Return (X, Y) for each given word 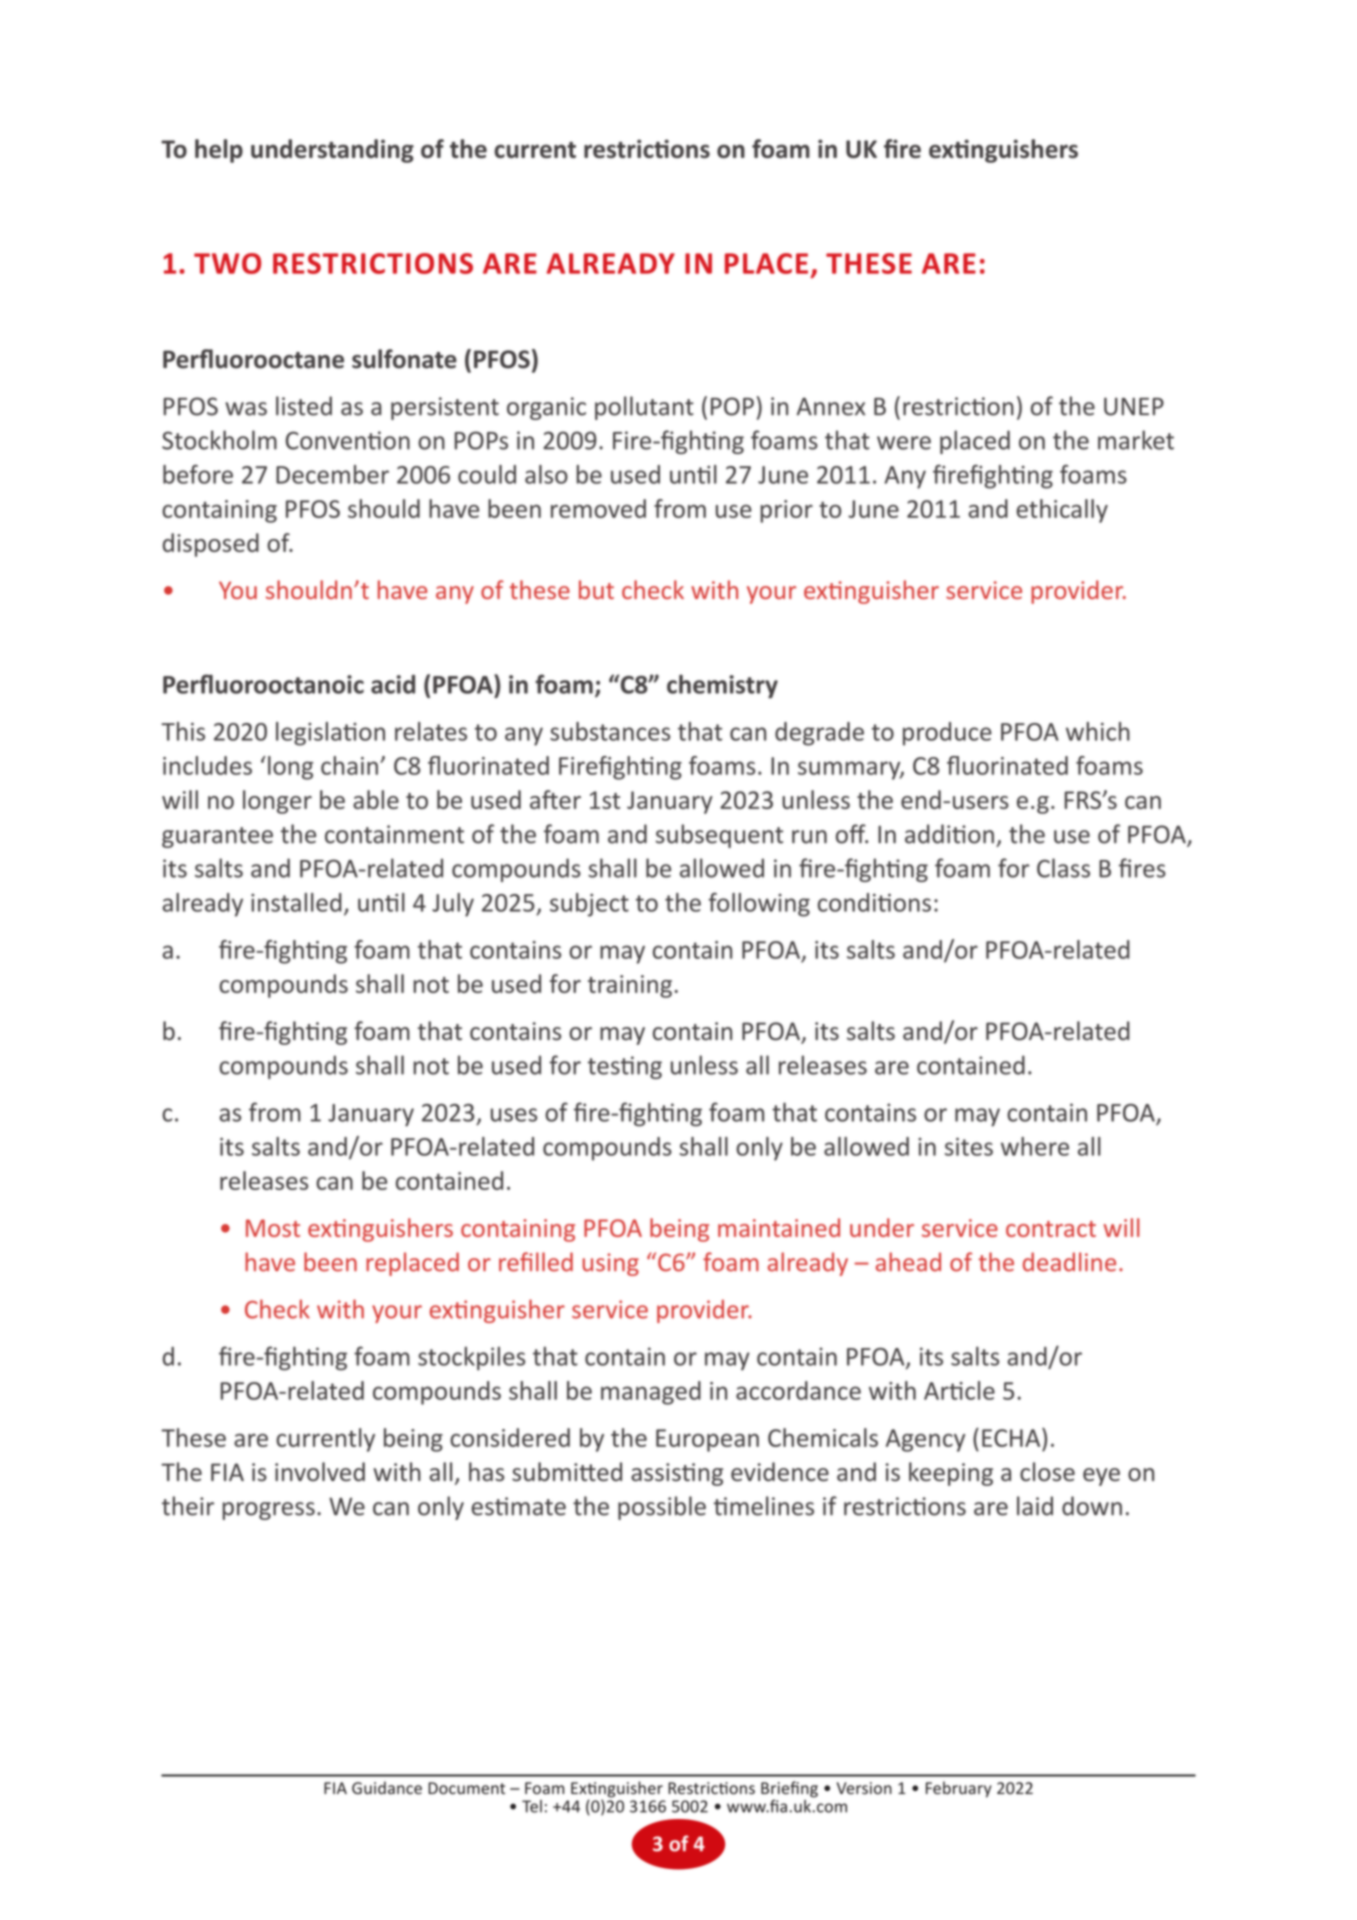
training (630, 986)
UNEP (1134, 406)
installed (296, 902)
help (219, 151)
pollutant (644, 408)
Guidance (387, 1787)
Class (1063, 868)
